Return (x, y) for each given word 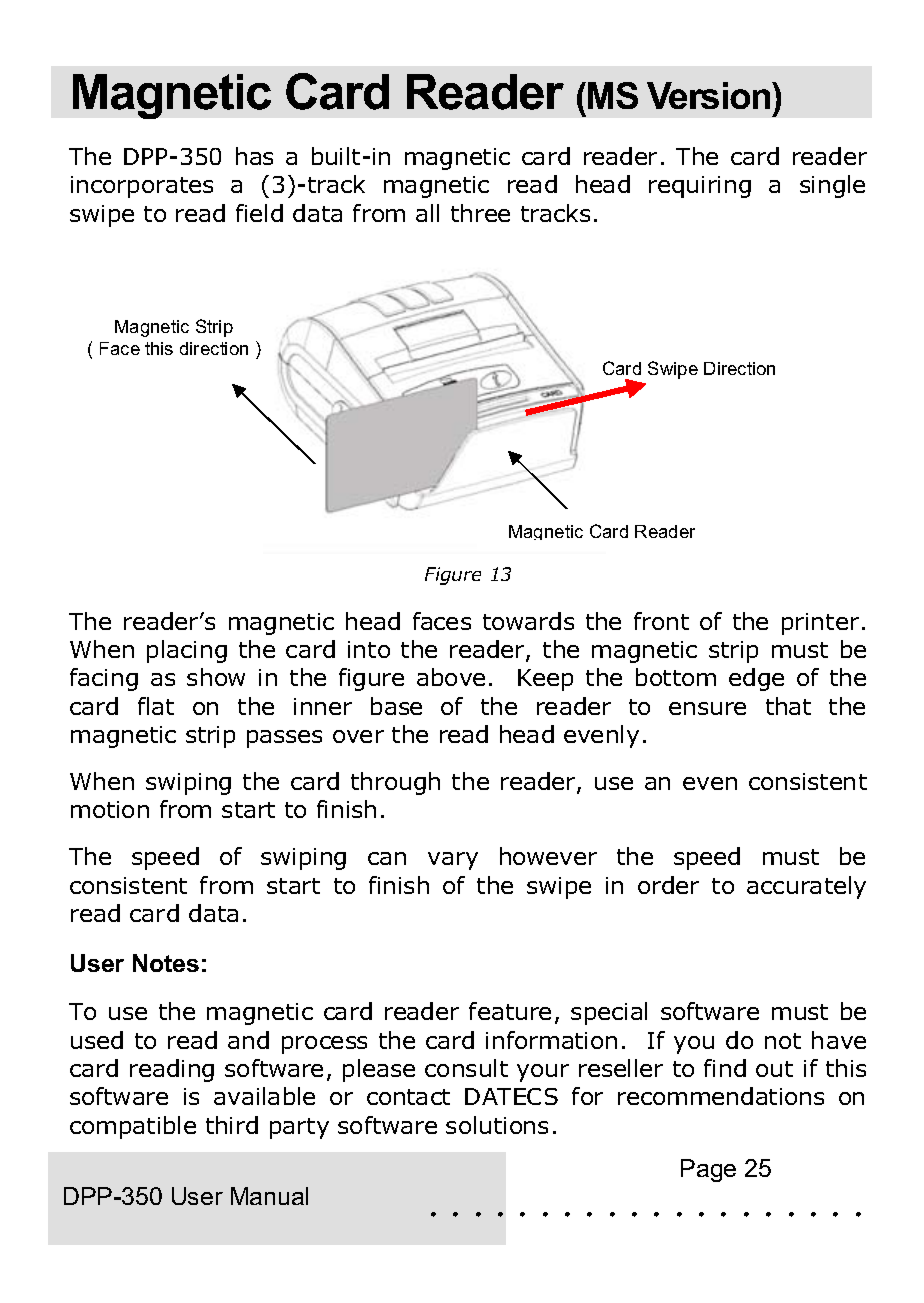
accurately (806, 887)
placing (187, 651)
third (232, 1125)
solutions (497, 1125)
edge (756, 679)
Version (710, 95)
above (451, 677)
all (427, 213)
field (259, 213)
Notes (166, 963)
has (254, 156)
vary (453, 861)
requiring (700, 187)
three (480, 213)
